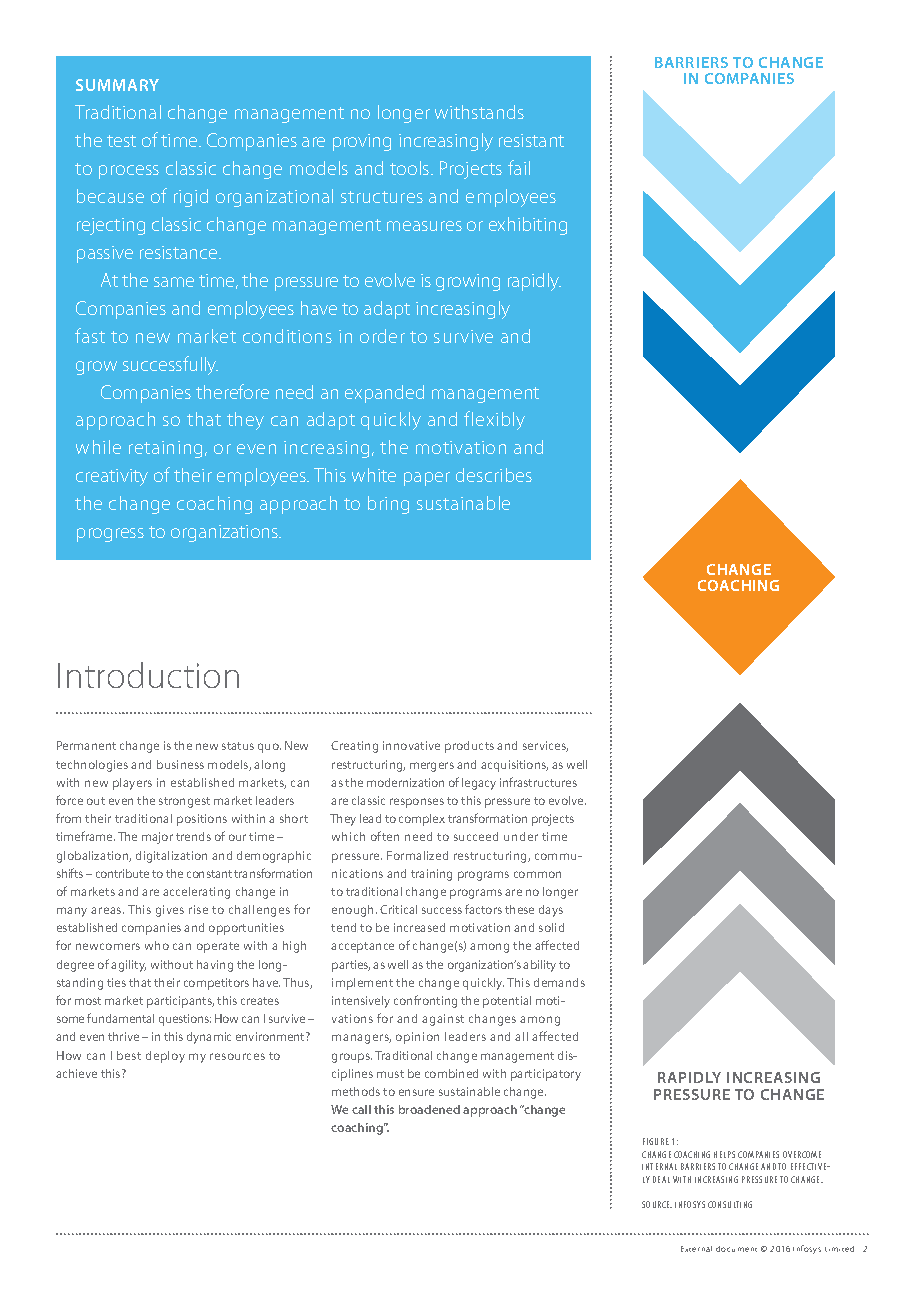 This screenshot has width=924, height=1308. Describe the element at coordinates (76, 1073) in the screenshot. I see `achieve` at that location.
